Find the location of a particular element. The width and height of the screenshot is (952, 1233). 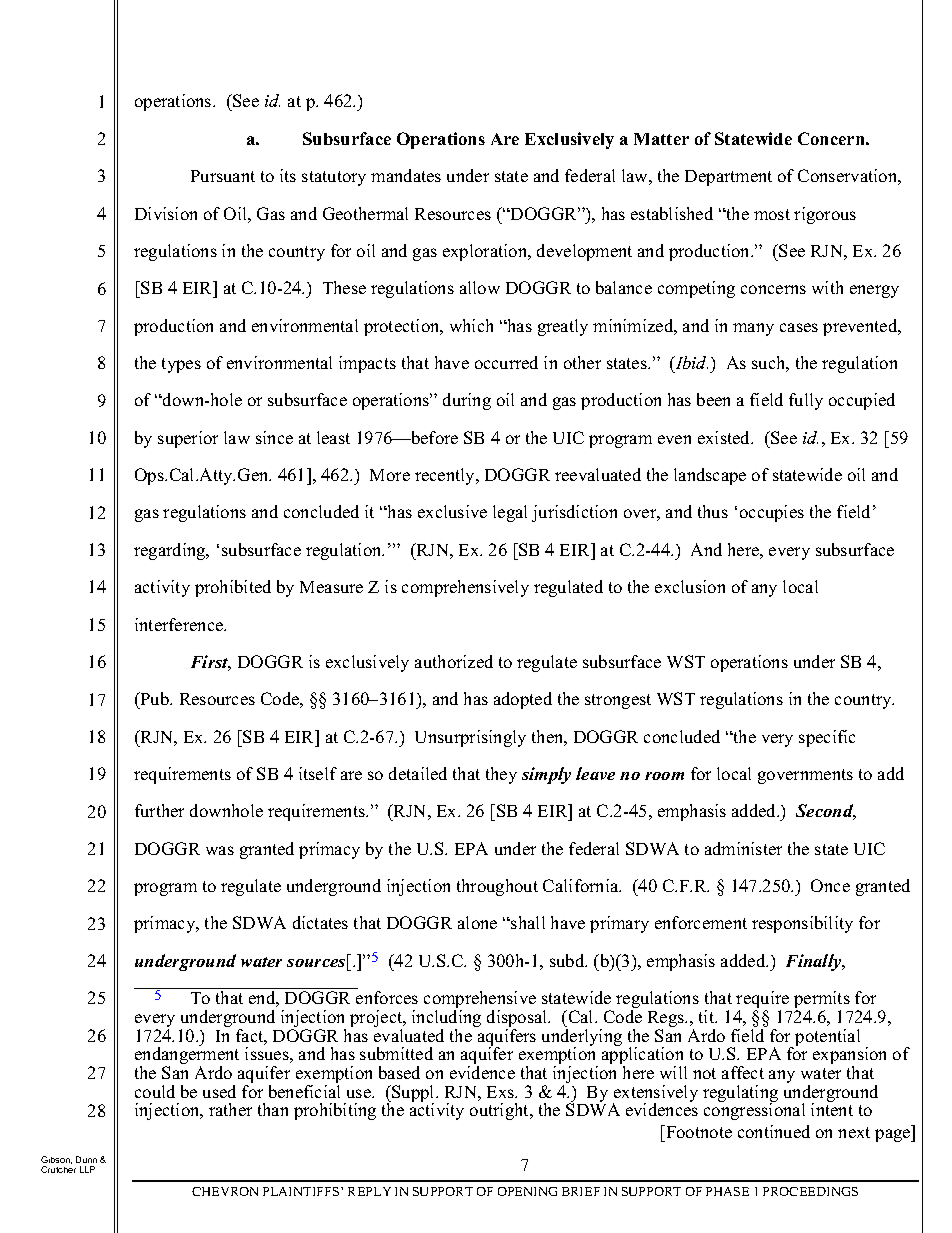

First is located at coordinates (211, 663).
